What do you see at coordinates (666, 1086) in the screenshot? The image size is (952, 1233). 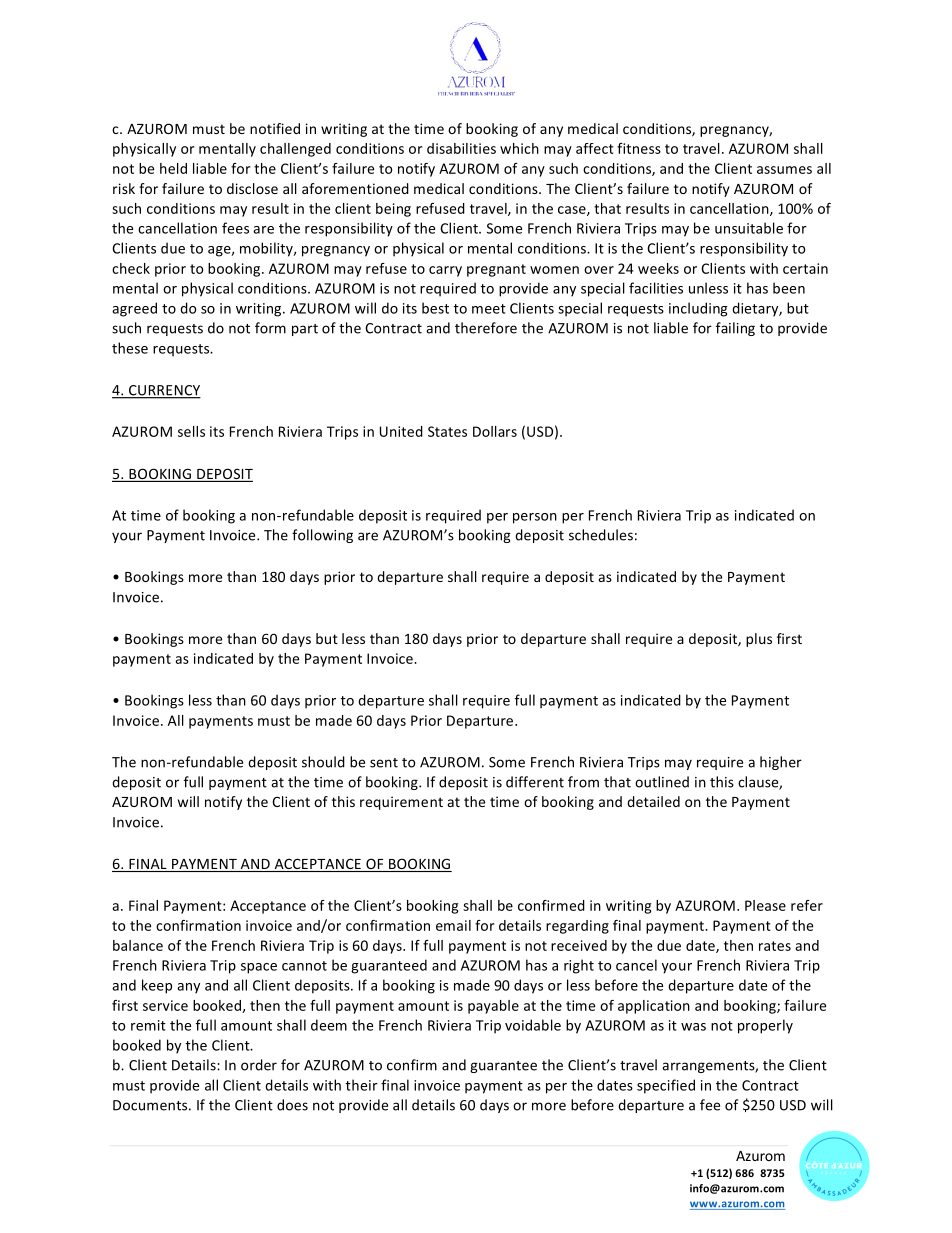 I see `specified` at bounding box center [666, 1086].
